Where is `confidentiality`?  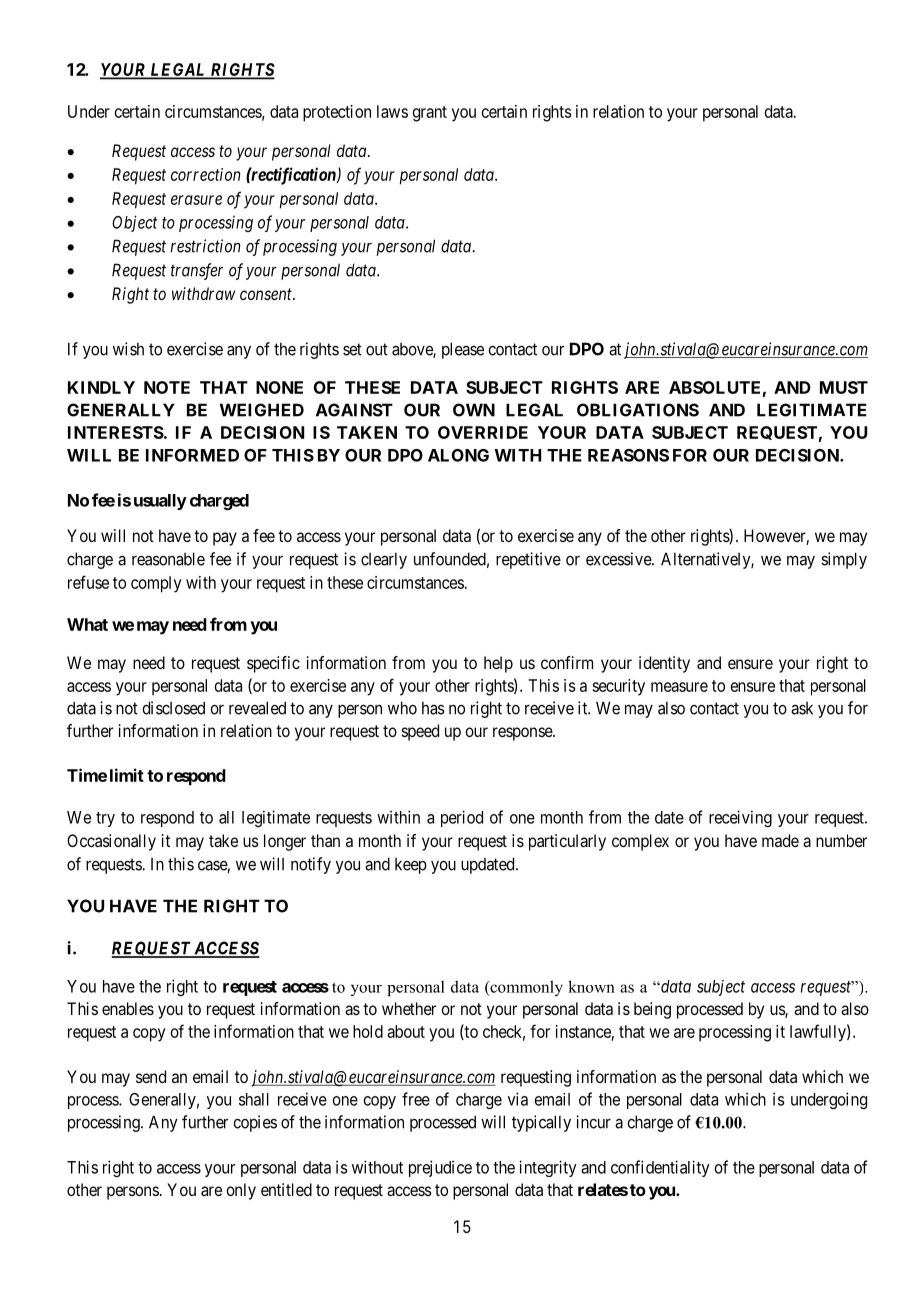 confidentiality is located at coordinates (660, 1168).
